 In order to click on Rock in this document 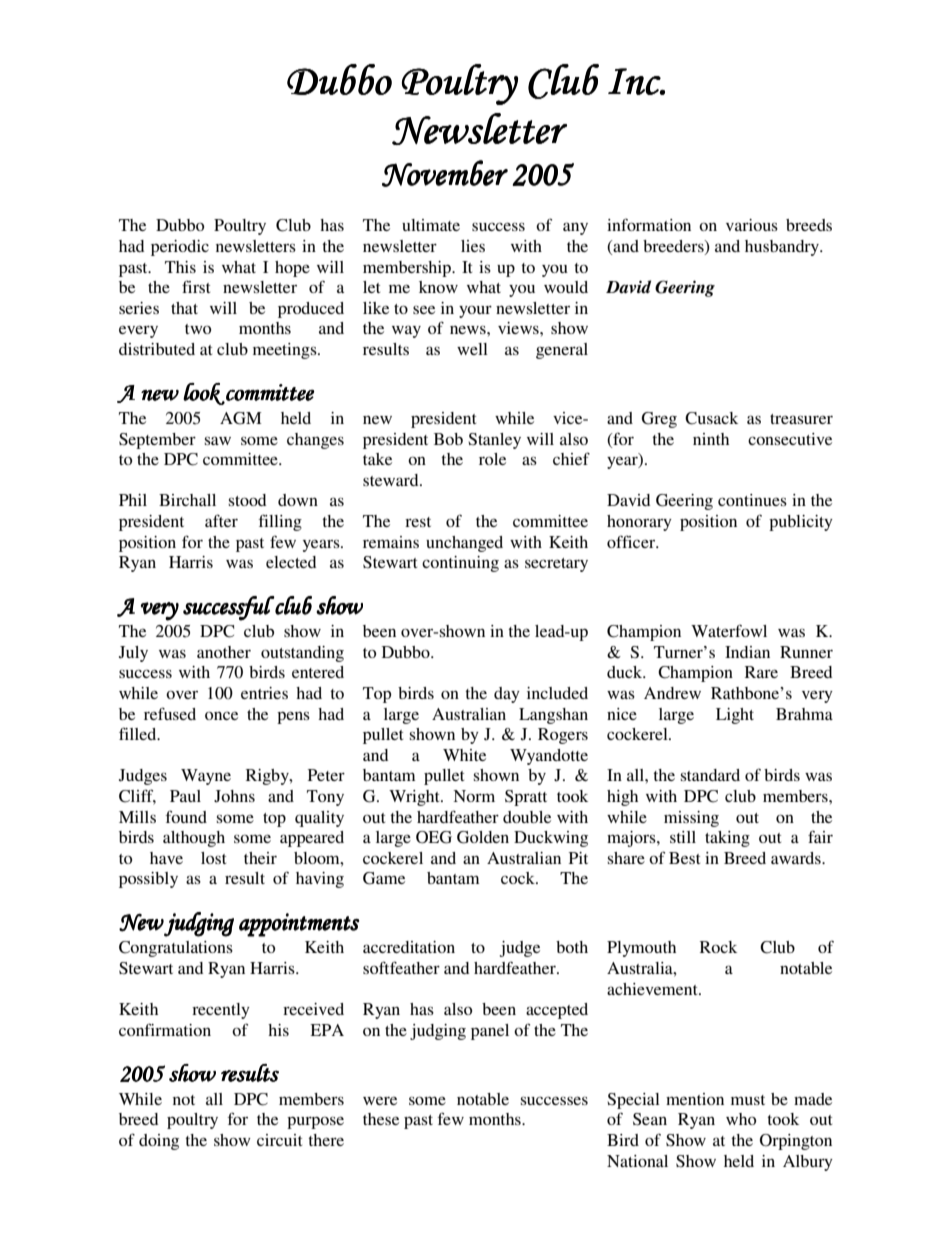, I will do `click(718, 947)`.
